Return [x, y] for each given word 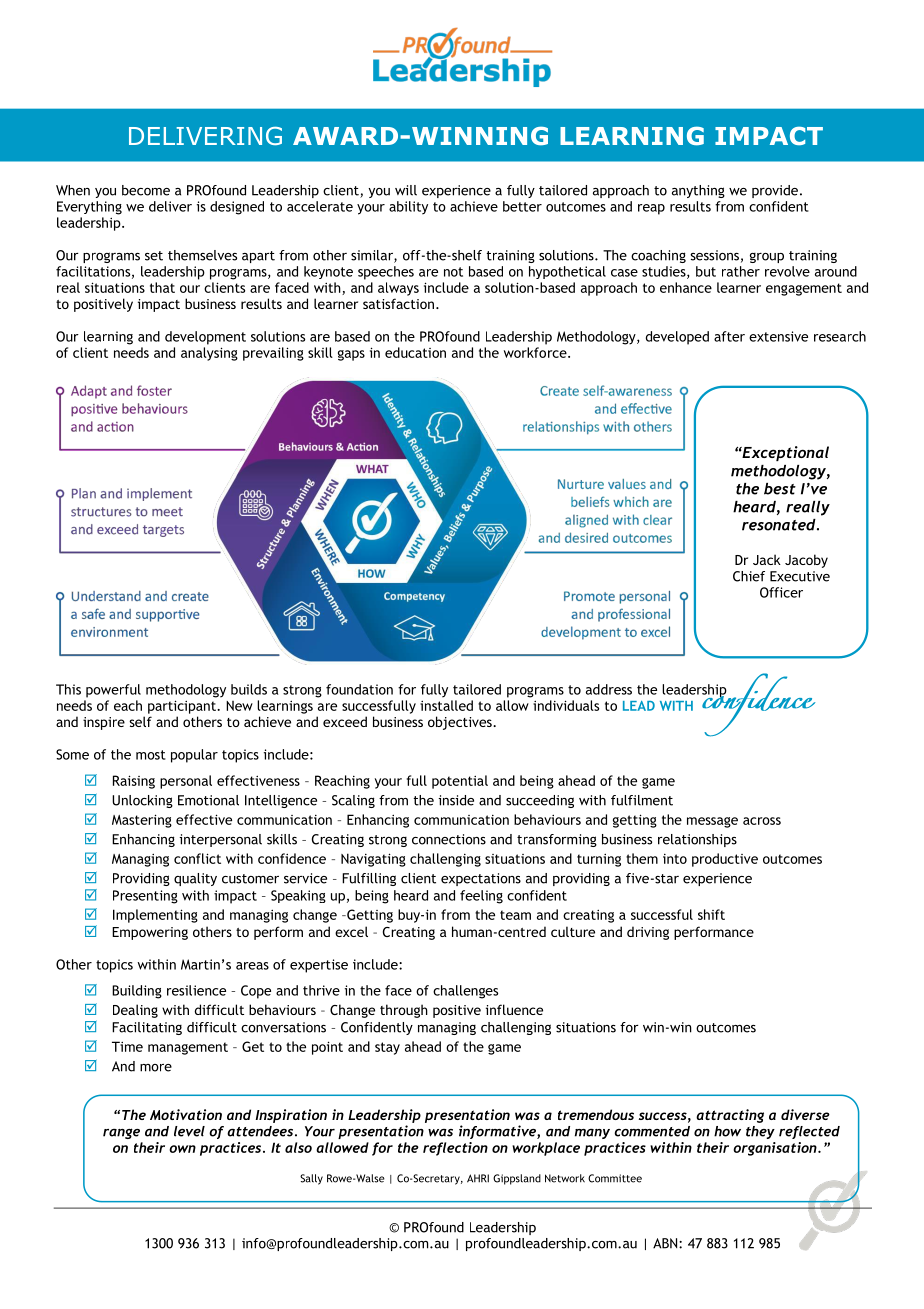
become [146, 190]
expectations [481, 879]
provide [775, 191]
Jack [767, 559]
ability [408, 208]
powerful [113, 691]
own [182, 1149]
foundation [359, 689]
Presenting [145, 897]
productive [725, 860]
